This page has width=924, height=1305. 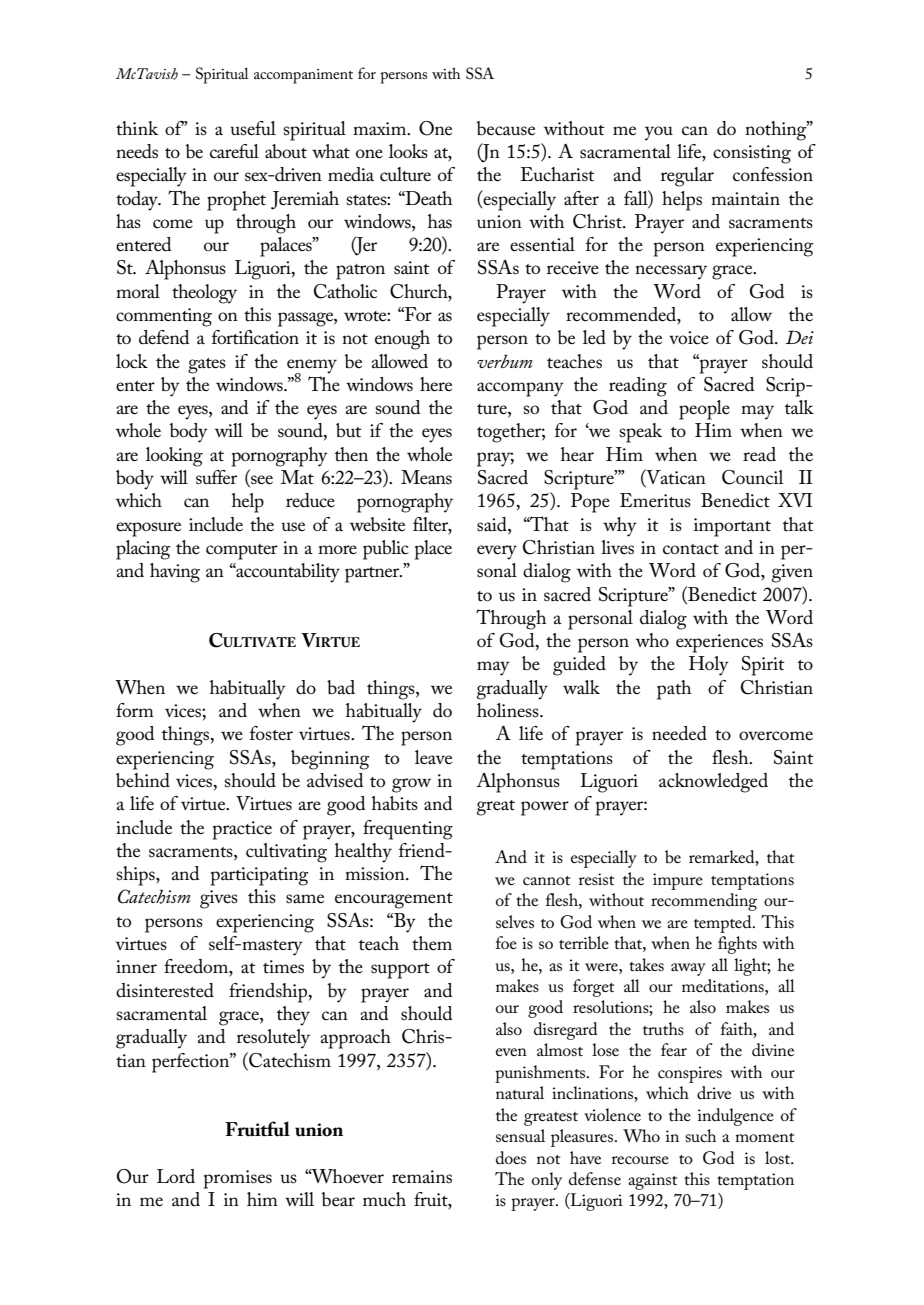 What do you see at coordinates (436, 384) in the page?
I see `here` at bounding box center [436, 384].
